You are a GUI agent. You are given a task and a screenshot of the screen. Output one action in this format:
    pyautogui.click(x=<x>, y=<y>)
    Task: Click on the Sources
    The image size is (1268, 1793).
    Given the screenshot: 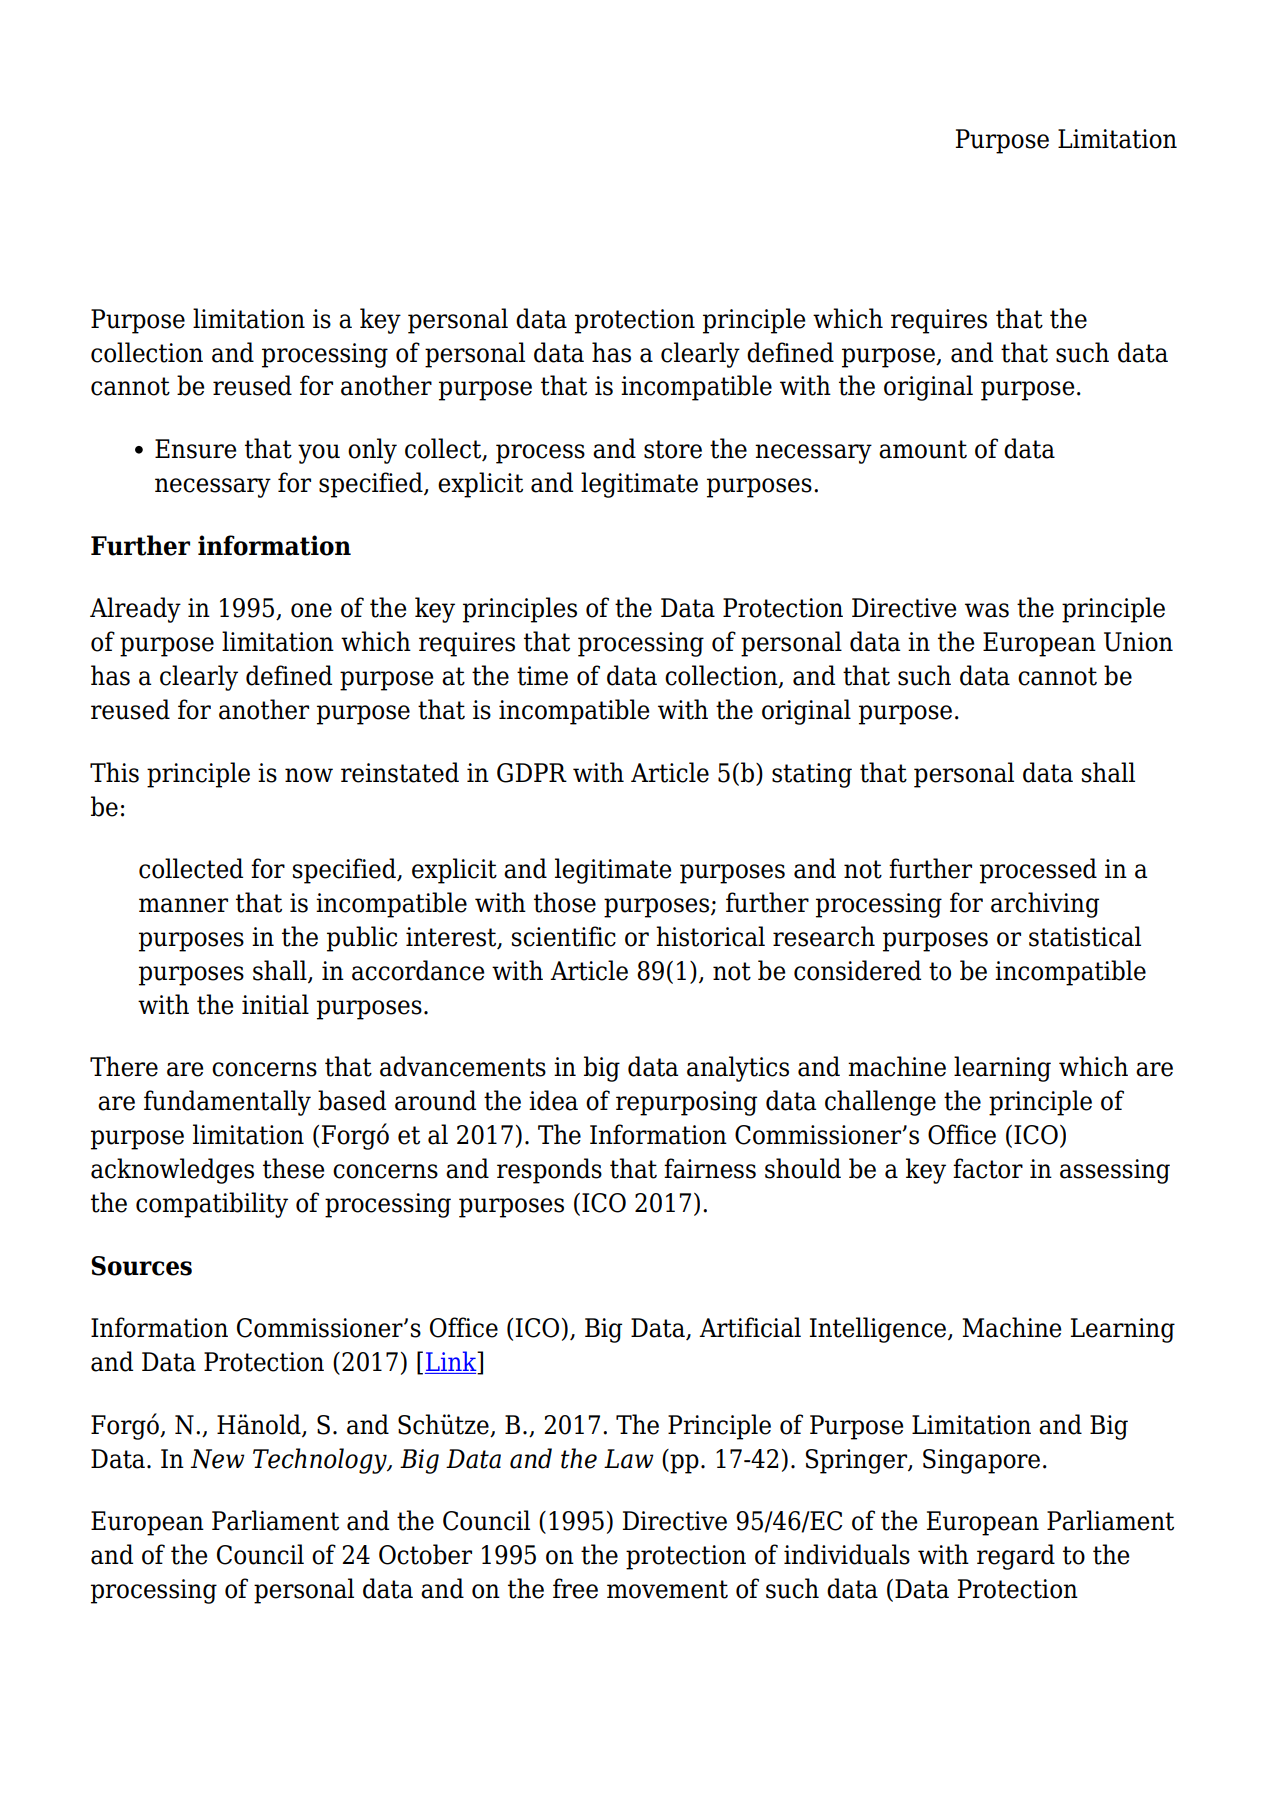 What is the action you would take?
    pyautogui.click(x=141, y=1266)
